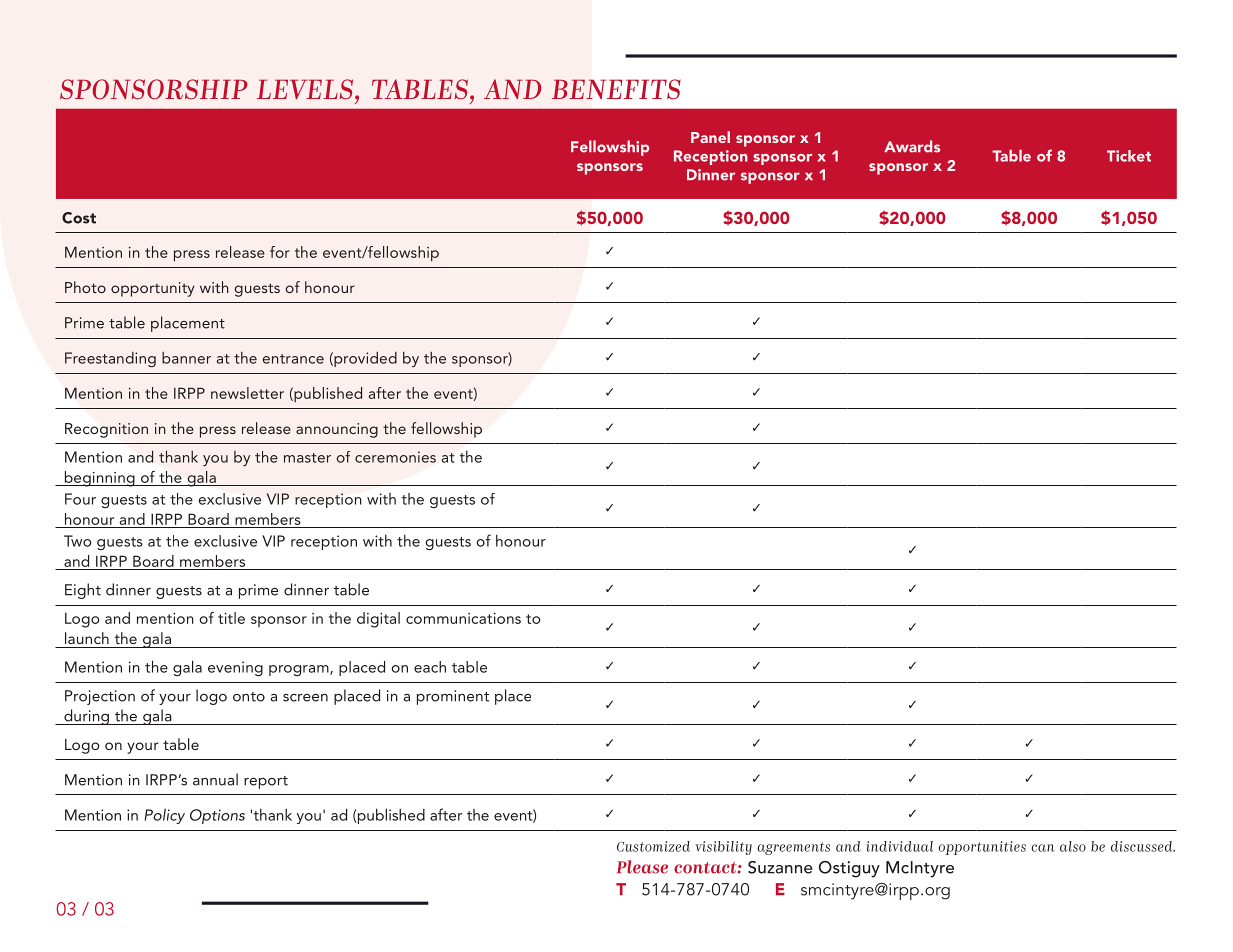  What do you see at coordinates (463, 618) in the document?
I see `communications` at bounding box center [463, 618].
